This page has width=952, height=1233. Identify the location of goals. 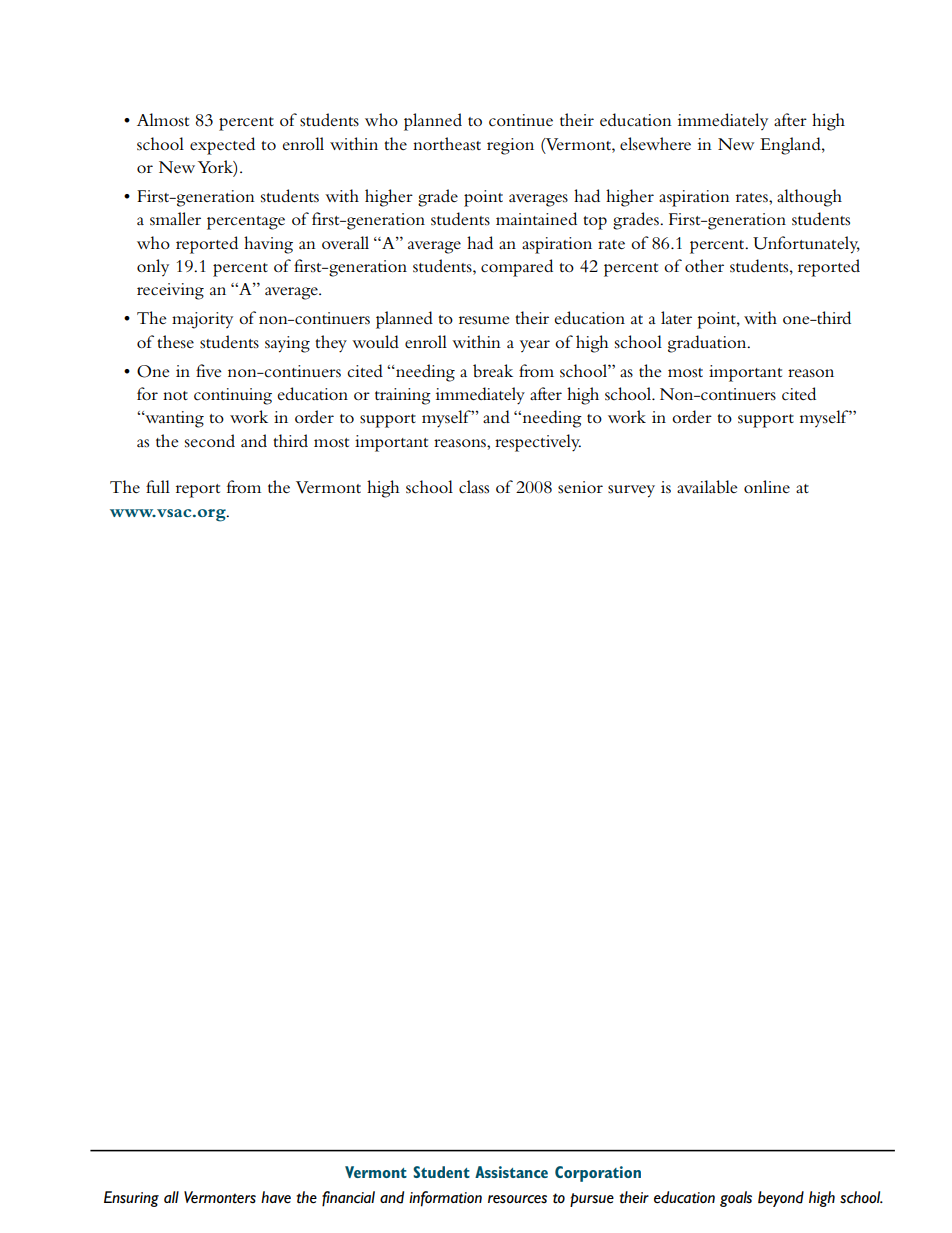
(736, 1199).
